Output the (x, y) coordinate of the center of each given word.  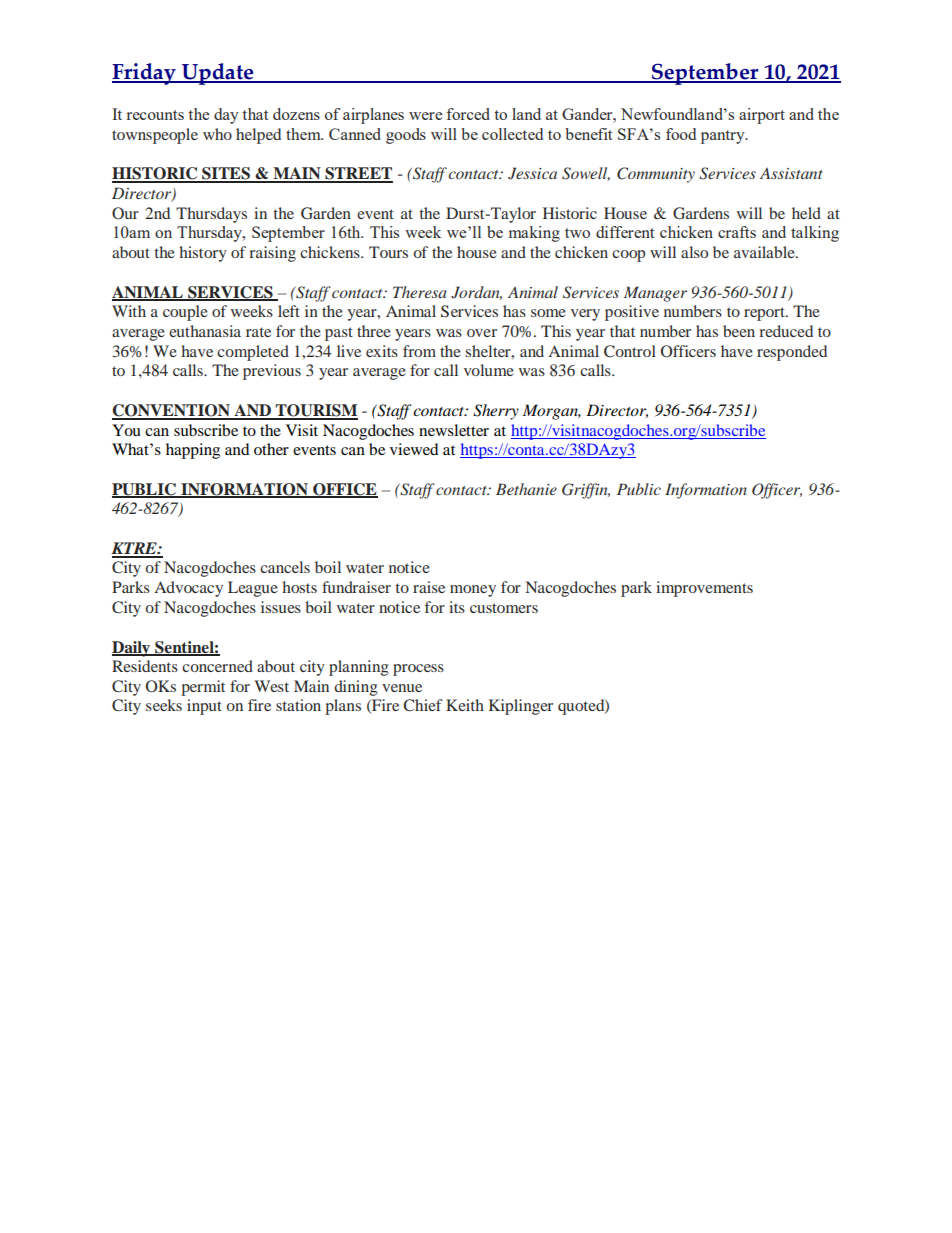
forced (468, 114)
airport (762, 116)
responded (792, 353)
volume (489, 370)
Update (218, 74)
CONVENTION (172, 411)
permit (203, 688)
